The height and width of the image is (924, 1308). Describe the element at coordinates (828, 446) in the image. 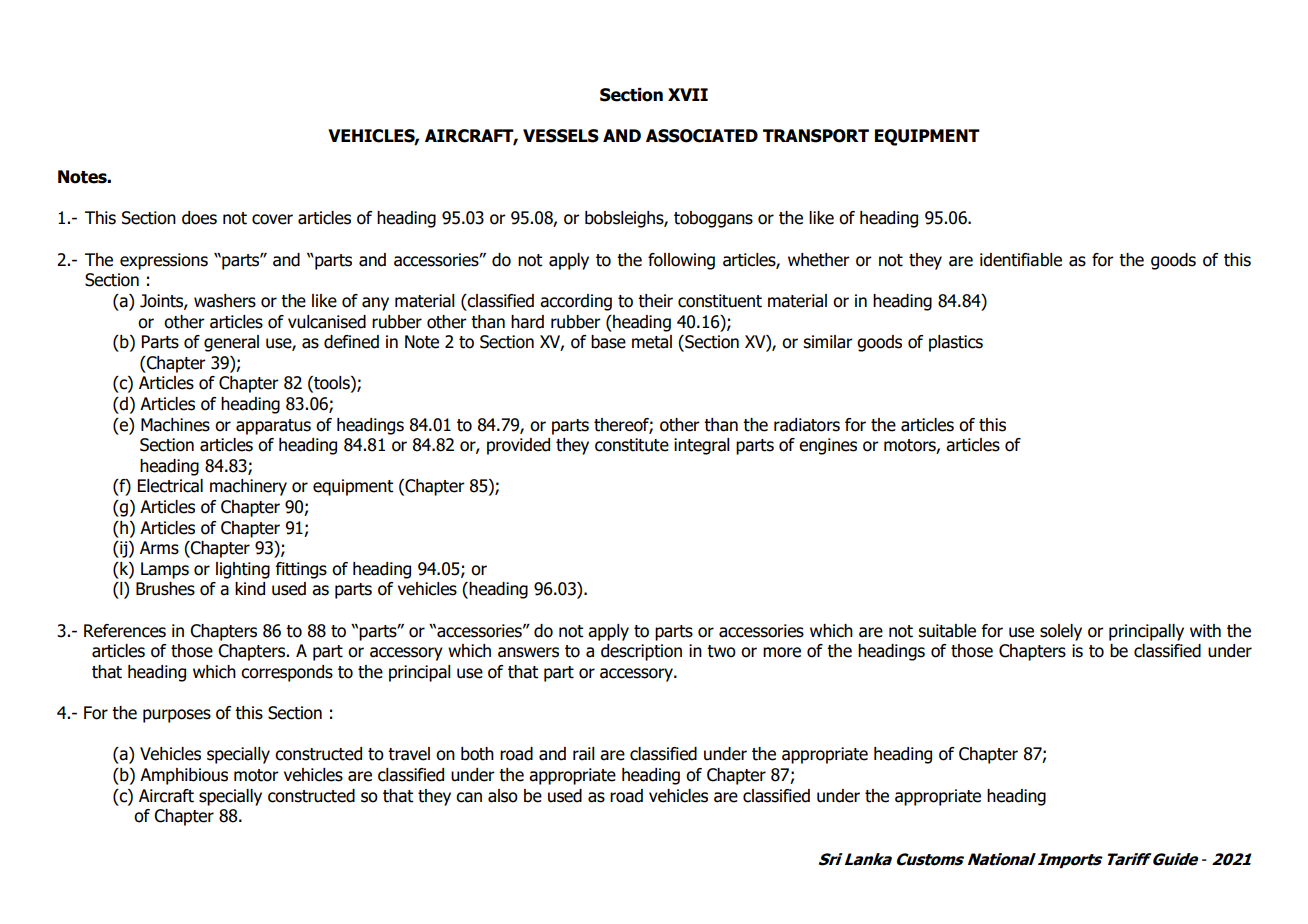

I see `engines` at that location.
